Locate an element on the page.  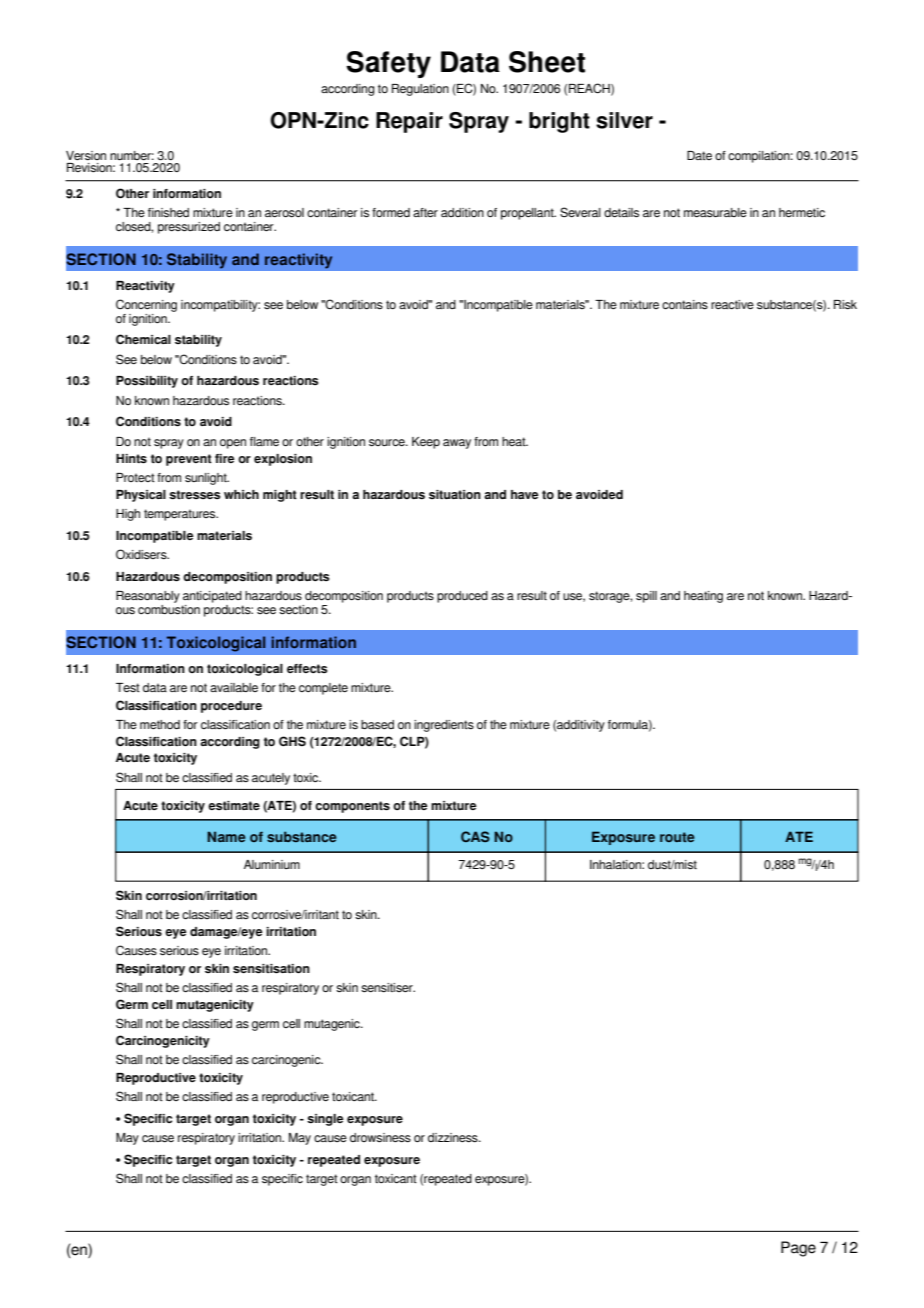
Version is located at coordinates (86, 155).
